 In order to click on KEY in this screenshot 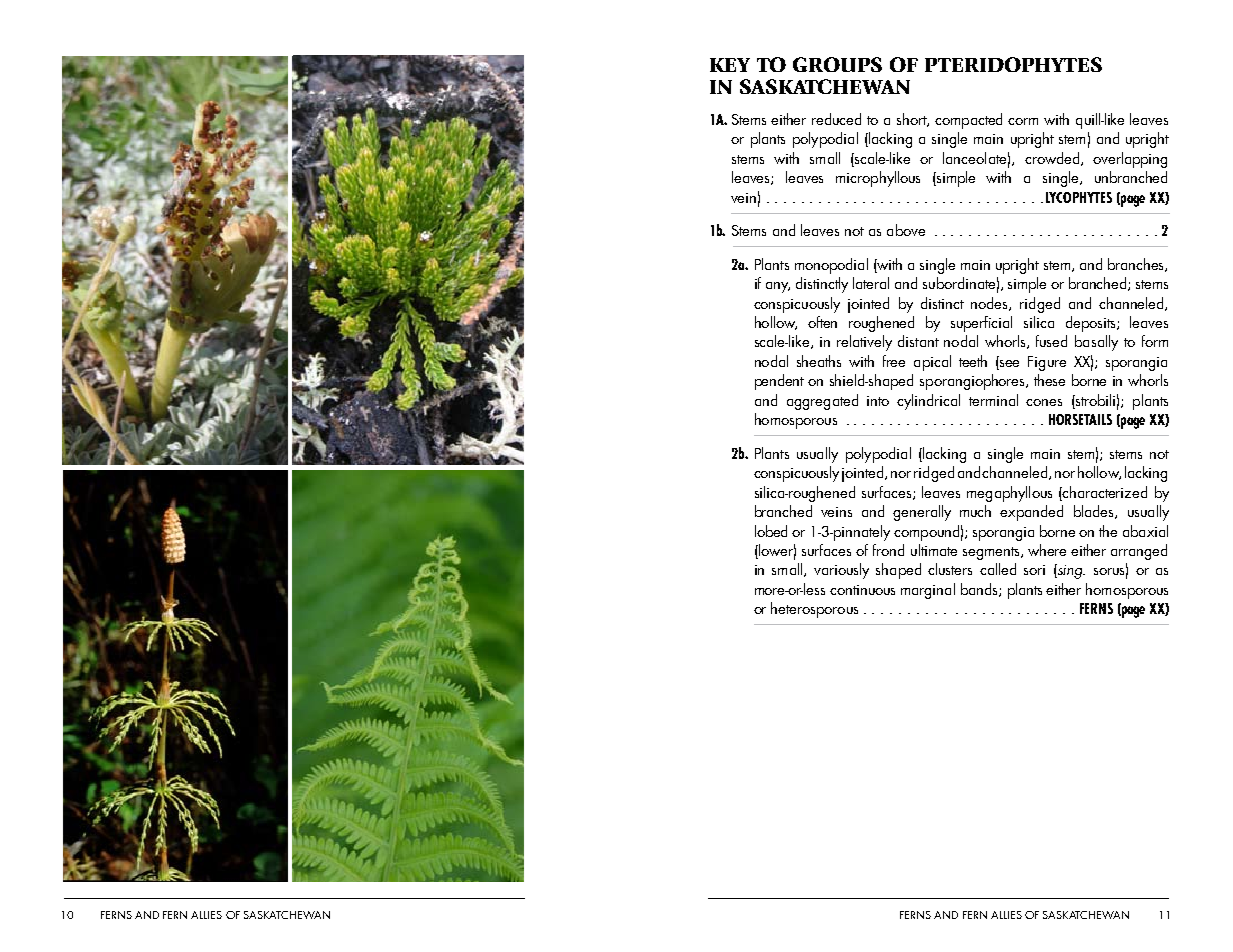, I will do `click(730, 65)`.
